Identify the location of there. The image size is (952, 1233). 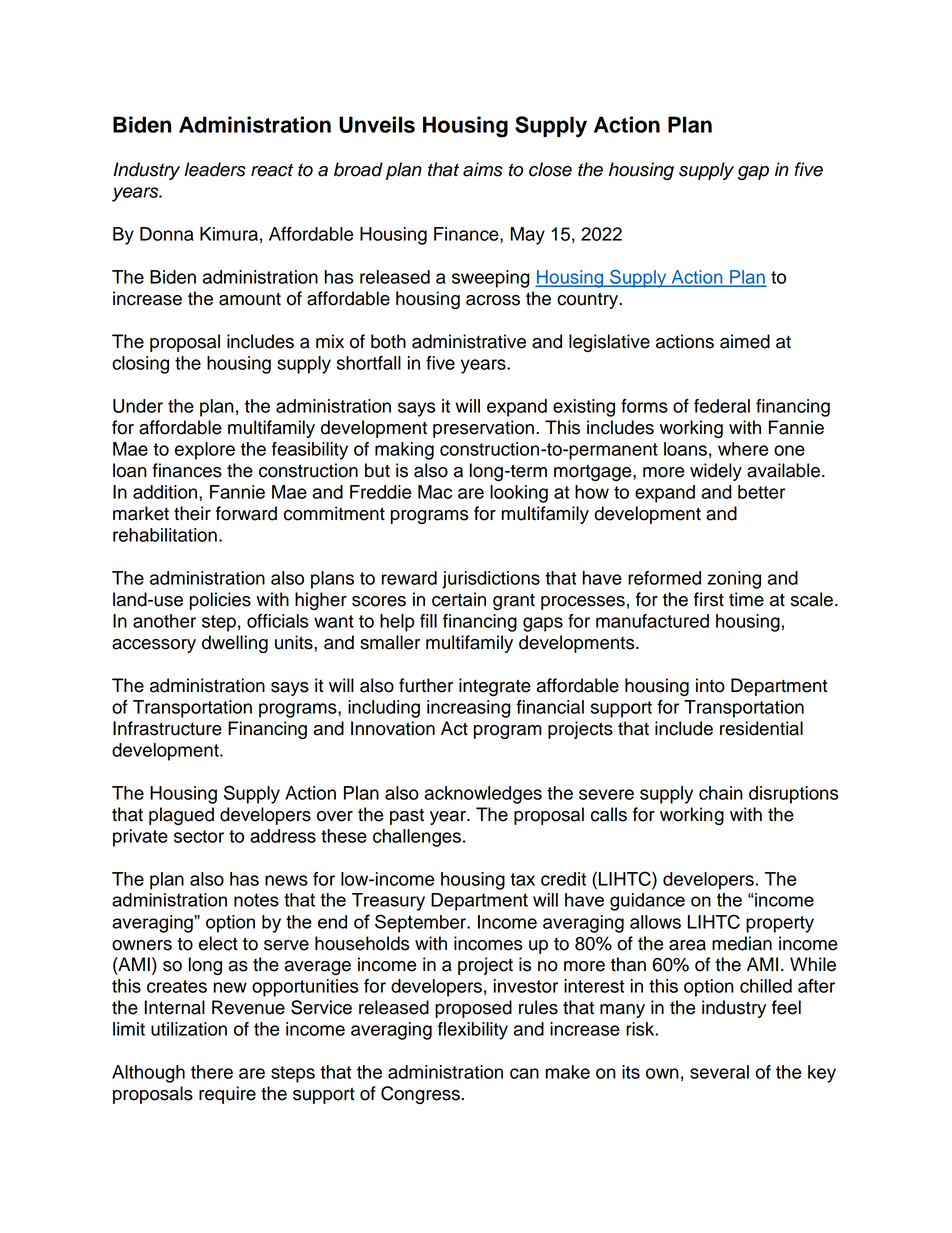
(212, 1072).
